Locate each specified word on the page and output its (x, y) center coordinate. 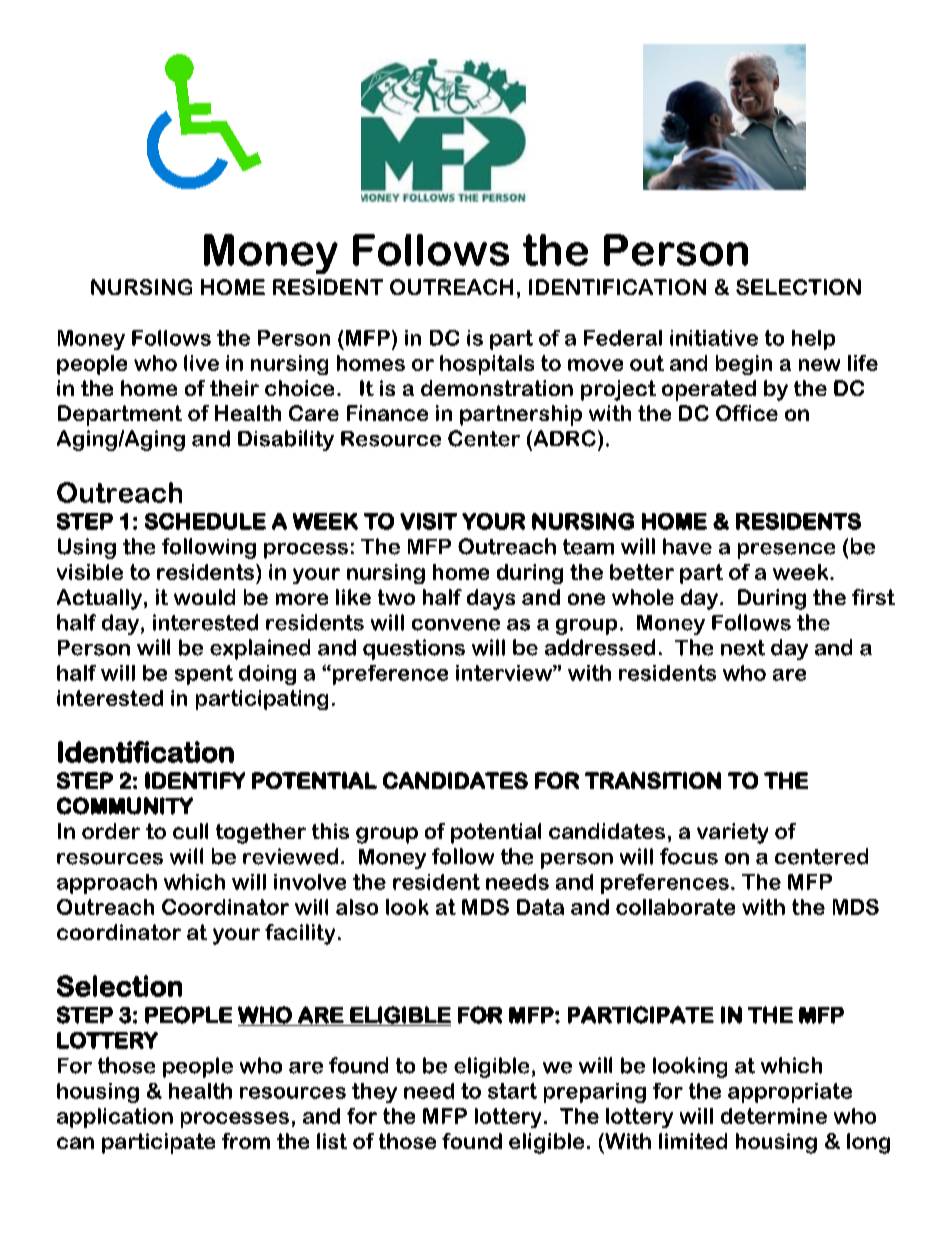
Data (540, 907)
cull (190, 831)
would (204, 597)
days (491, 599)
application (115, 1118)
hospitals (487, 365)
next (743, 648)
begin (744, 365)
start (512, 1091)
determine (774, 1116)
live (201, 363)
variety (732, 833)
